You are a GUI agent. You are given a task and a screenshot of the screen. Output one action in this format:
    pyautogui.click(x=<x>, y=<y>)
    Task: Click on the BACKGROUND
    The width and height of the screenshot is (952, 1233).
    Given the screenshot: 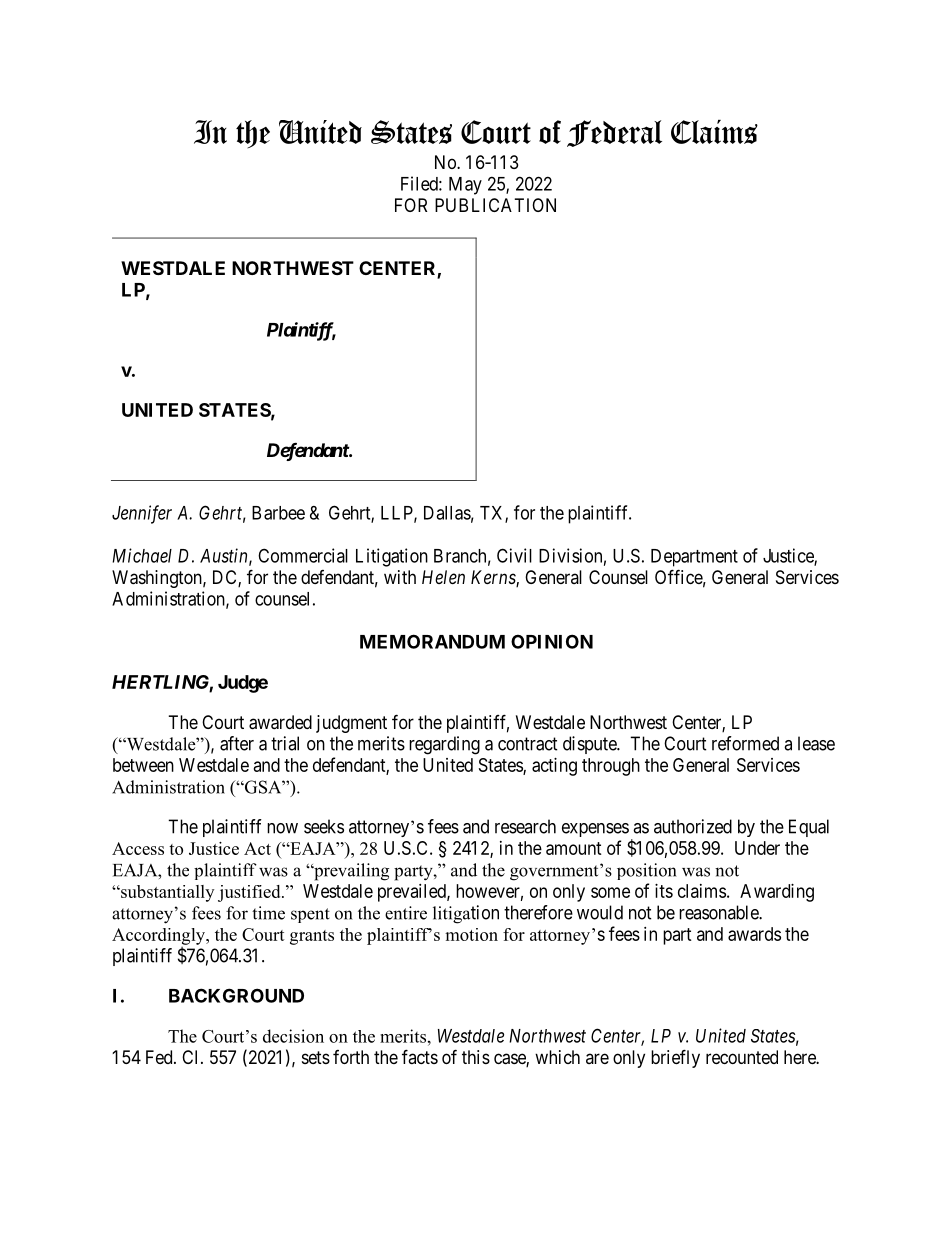 What is the action you would take?
    pyautogui.click(x=236, y=995)
